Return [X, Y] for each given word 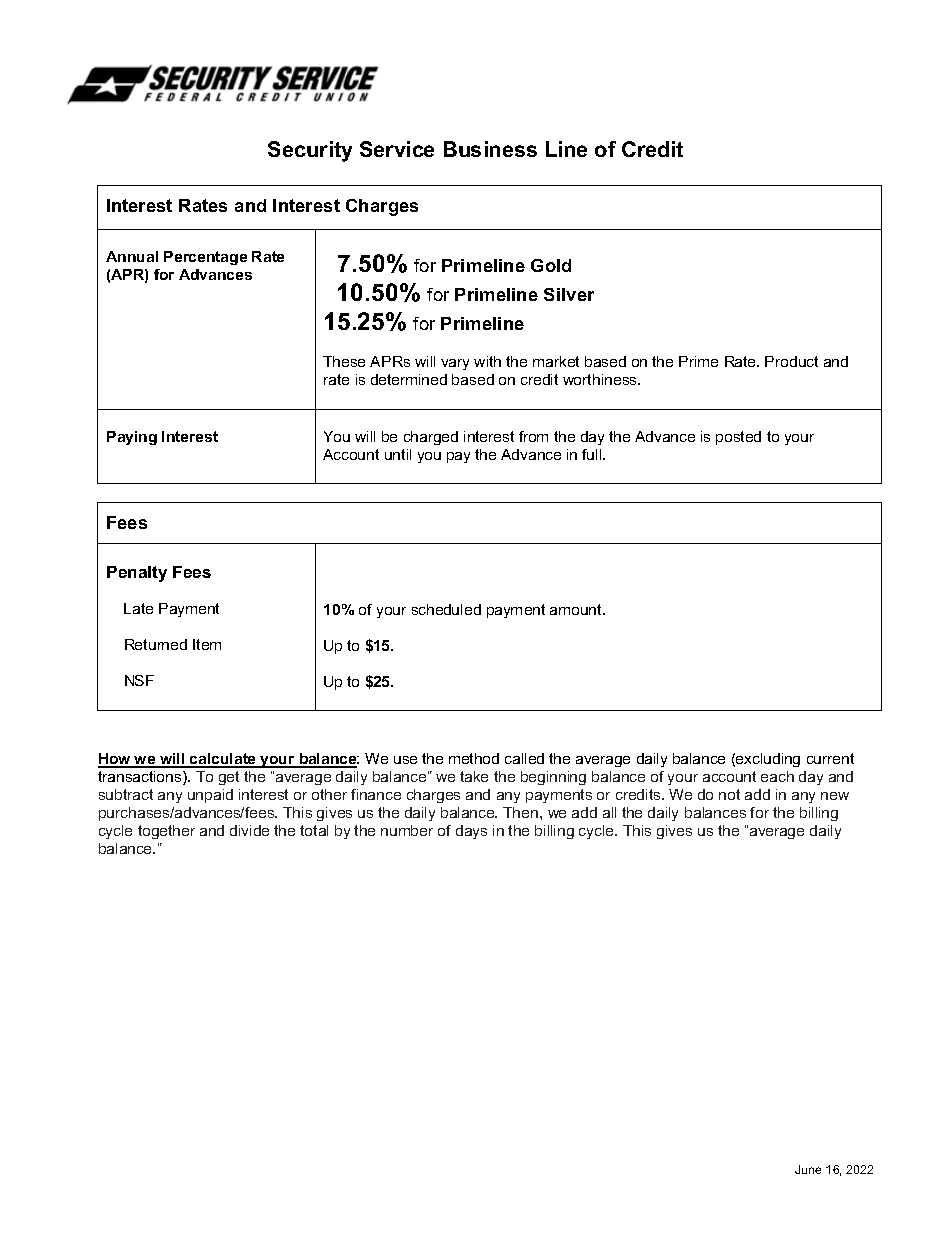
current [830, 758]
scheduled [446, 609]
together [166, 832]
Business [490, 149]
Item [207, 644]
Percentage [205, 258]
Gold [551, 265]
